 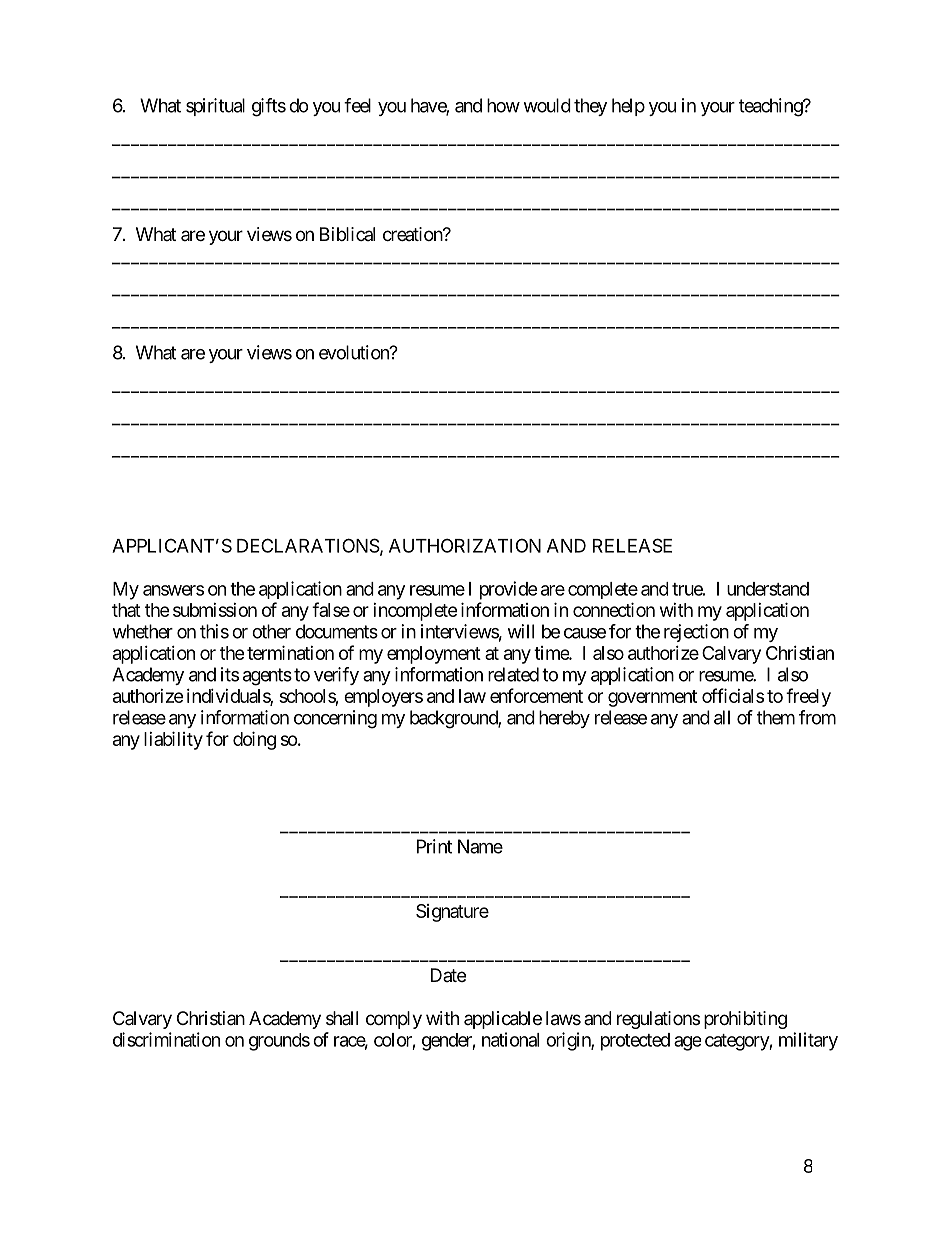 I want to click on discrimination, so click(x=166, y=1039).
